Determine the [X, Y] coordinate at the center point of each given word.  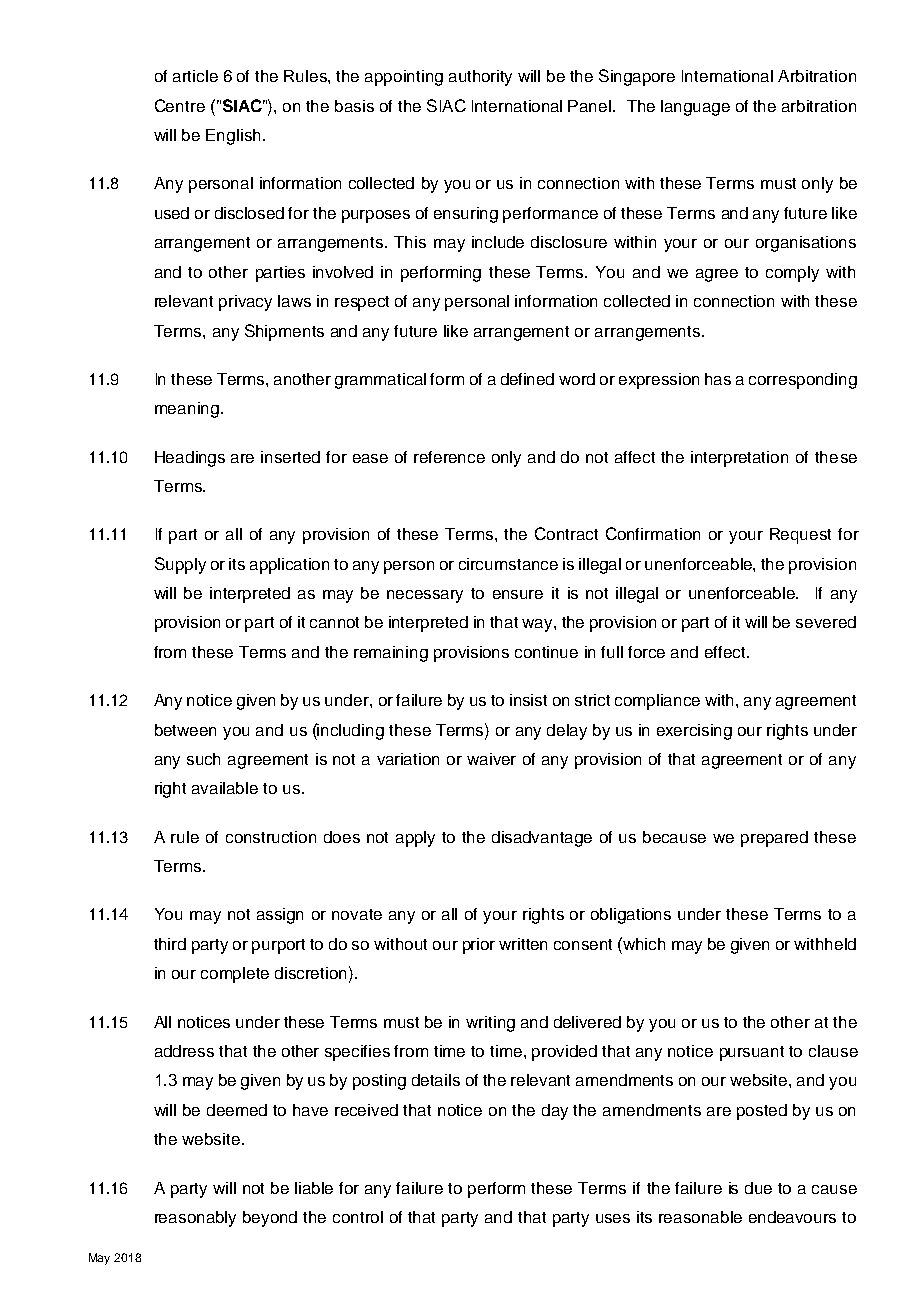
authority [480, 78]
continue [546, 652]
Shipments [284, 332]
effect [726, 652]
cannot [334, 622]
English [233, 137]
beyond [270, 1219]
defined [527, 379]
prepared [774, 839]
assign [280, 916]
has [718, 379]
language [695, 108]
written [523, 944]
